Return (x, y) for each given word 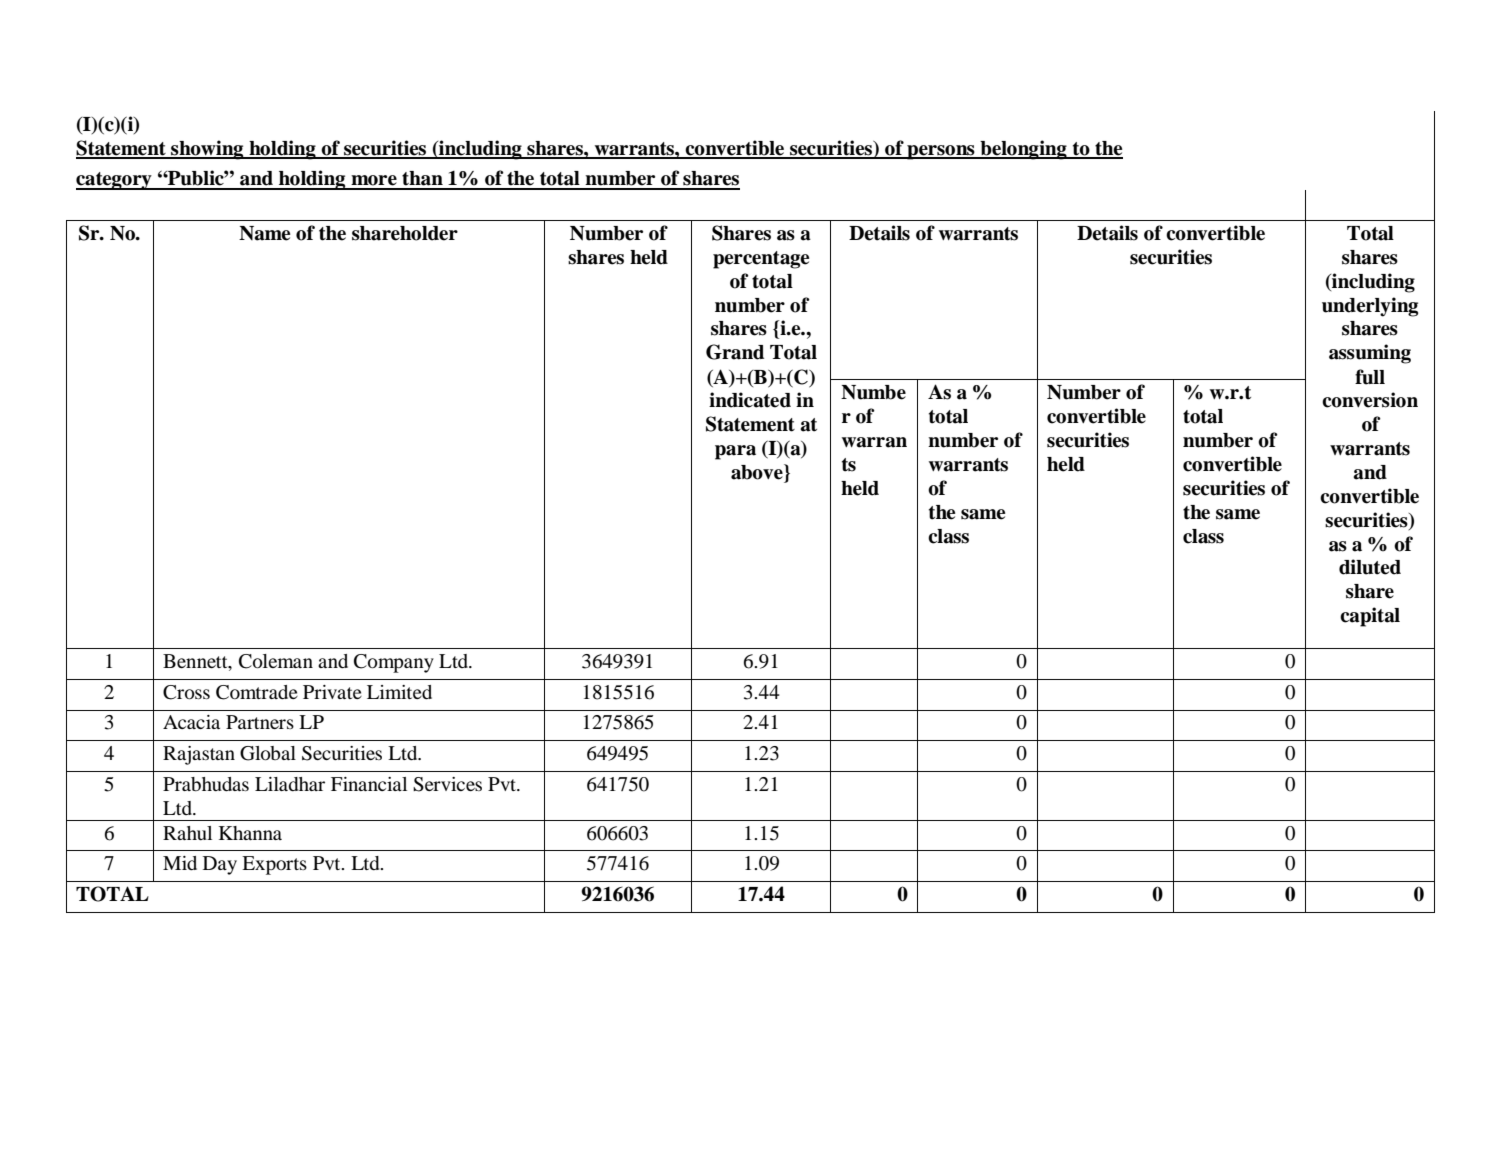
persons (941, 152)
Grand (735, 352)
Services (447, 784)
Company (394, 663)
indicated (750, 400)
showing (207, 150)
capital (1370, 617)
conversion (1370, 400)
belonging (1023, 150)
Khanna (250, 833)
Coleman (276, 661)
